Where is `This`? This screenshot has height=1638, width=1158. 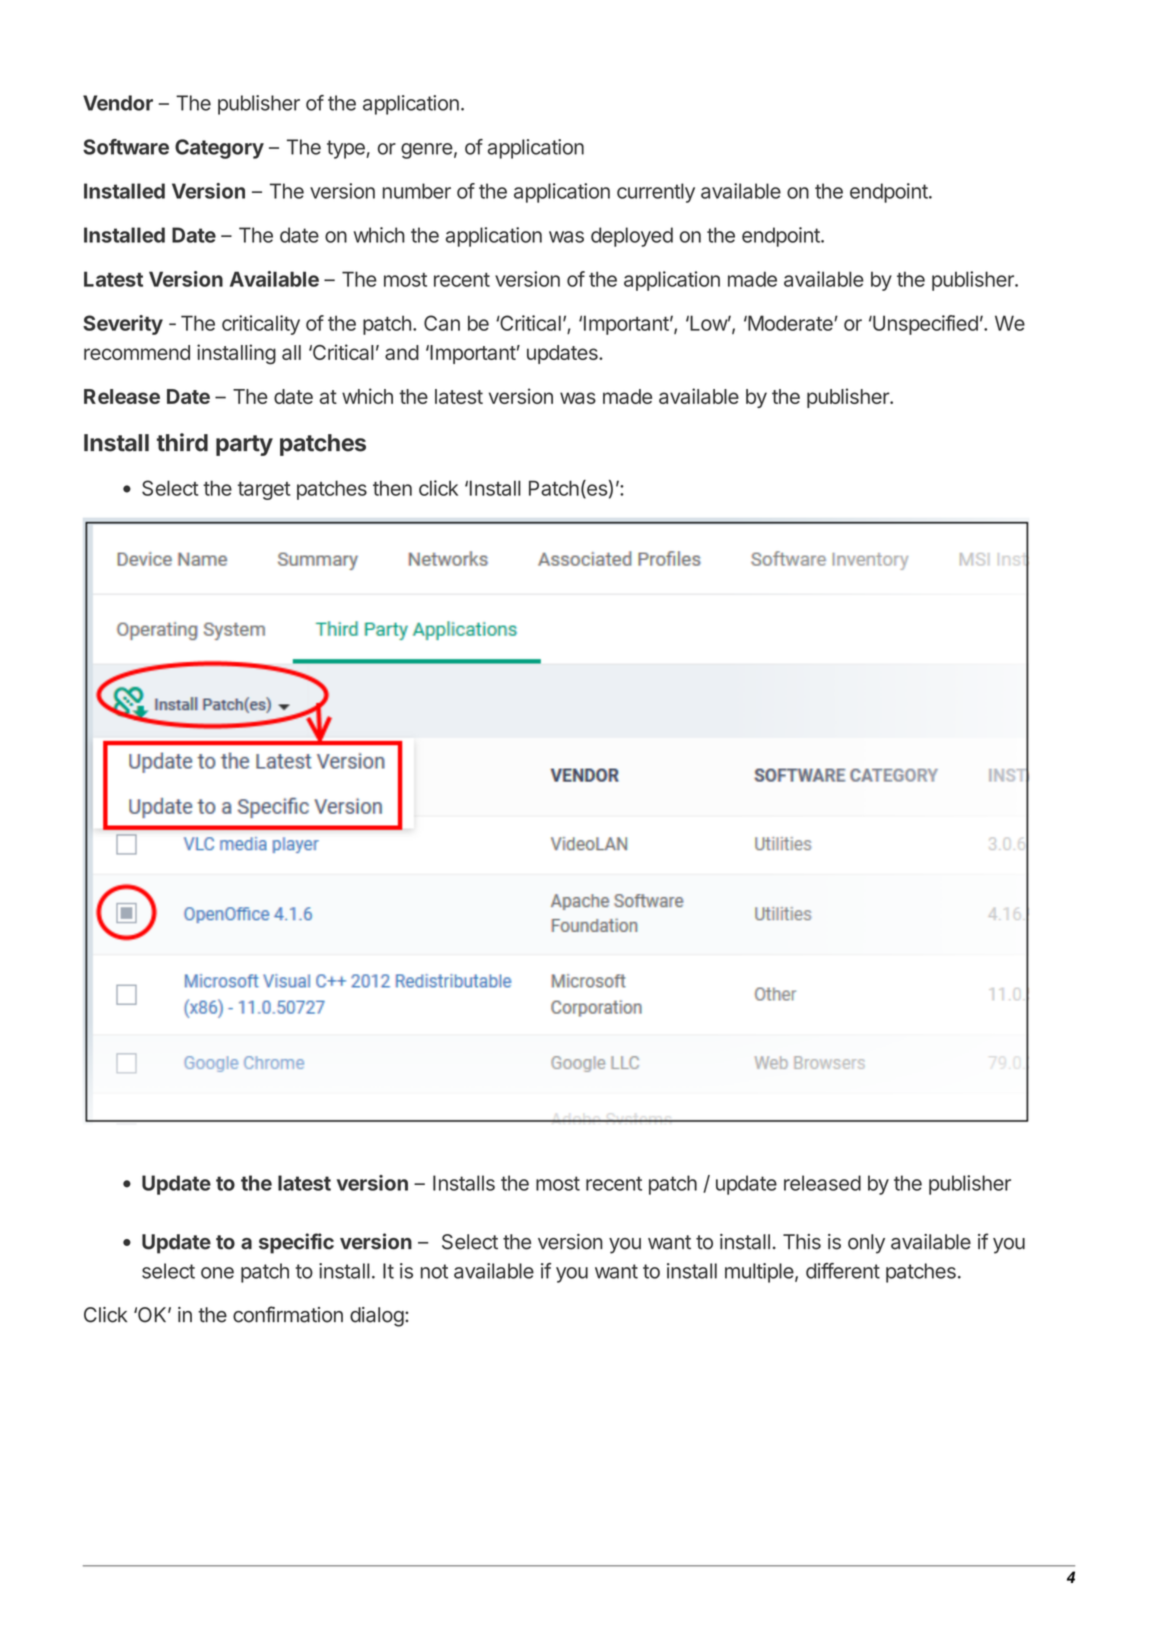
This is located at coordinates (802, 1242).
